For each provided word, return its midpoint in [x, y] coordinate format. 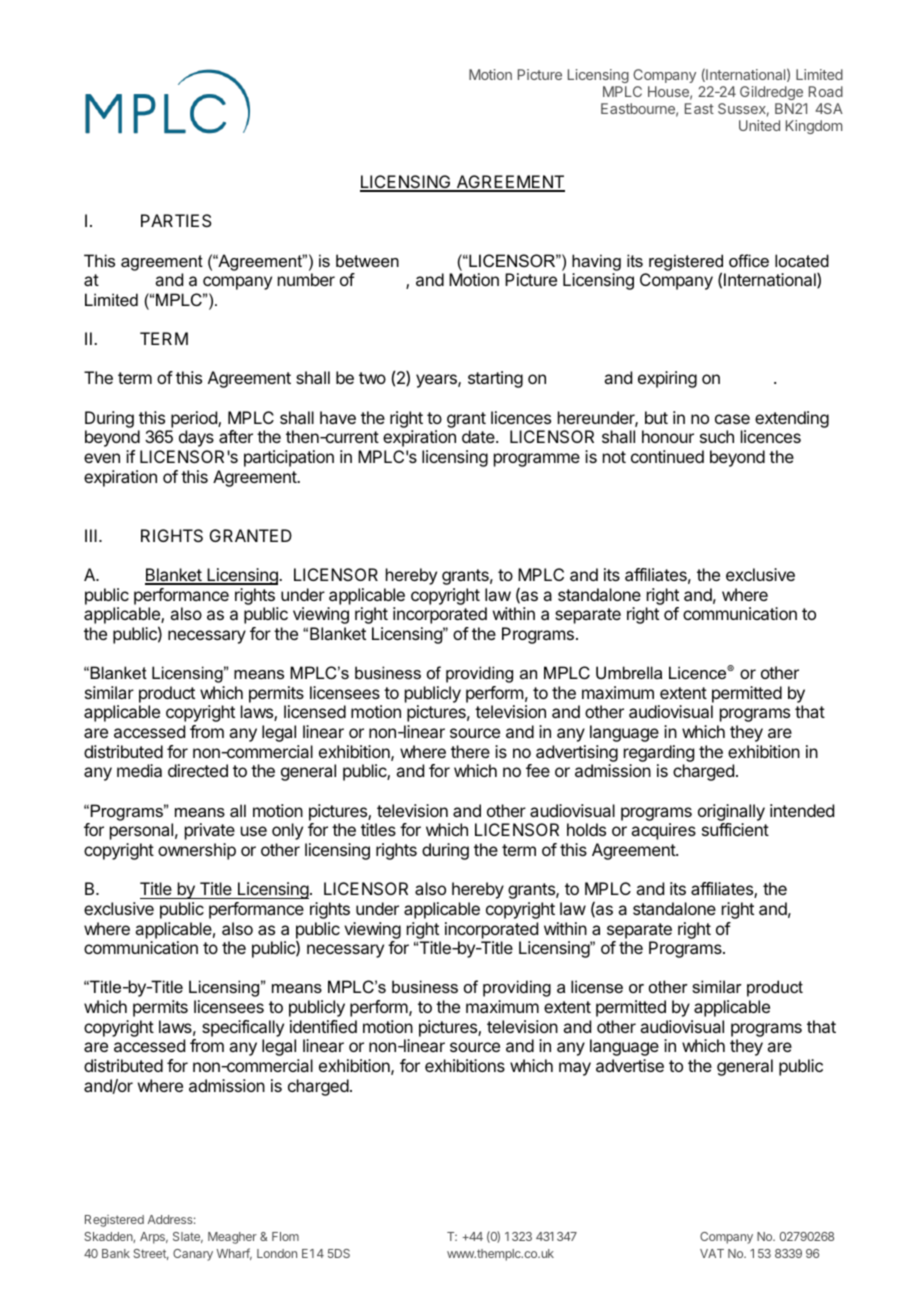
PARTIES [176, 220]
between [367, 260]
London [277, 1253]
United [759, 125]
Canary [193, 1255]
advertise [630, 1065]
